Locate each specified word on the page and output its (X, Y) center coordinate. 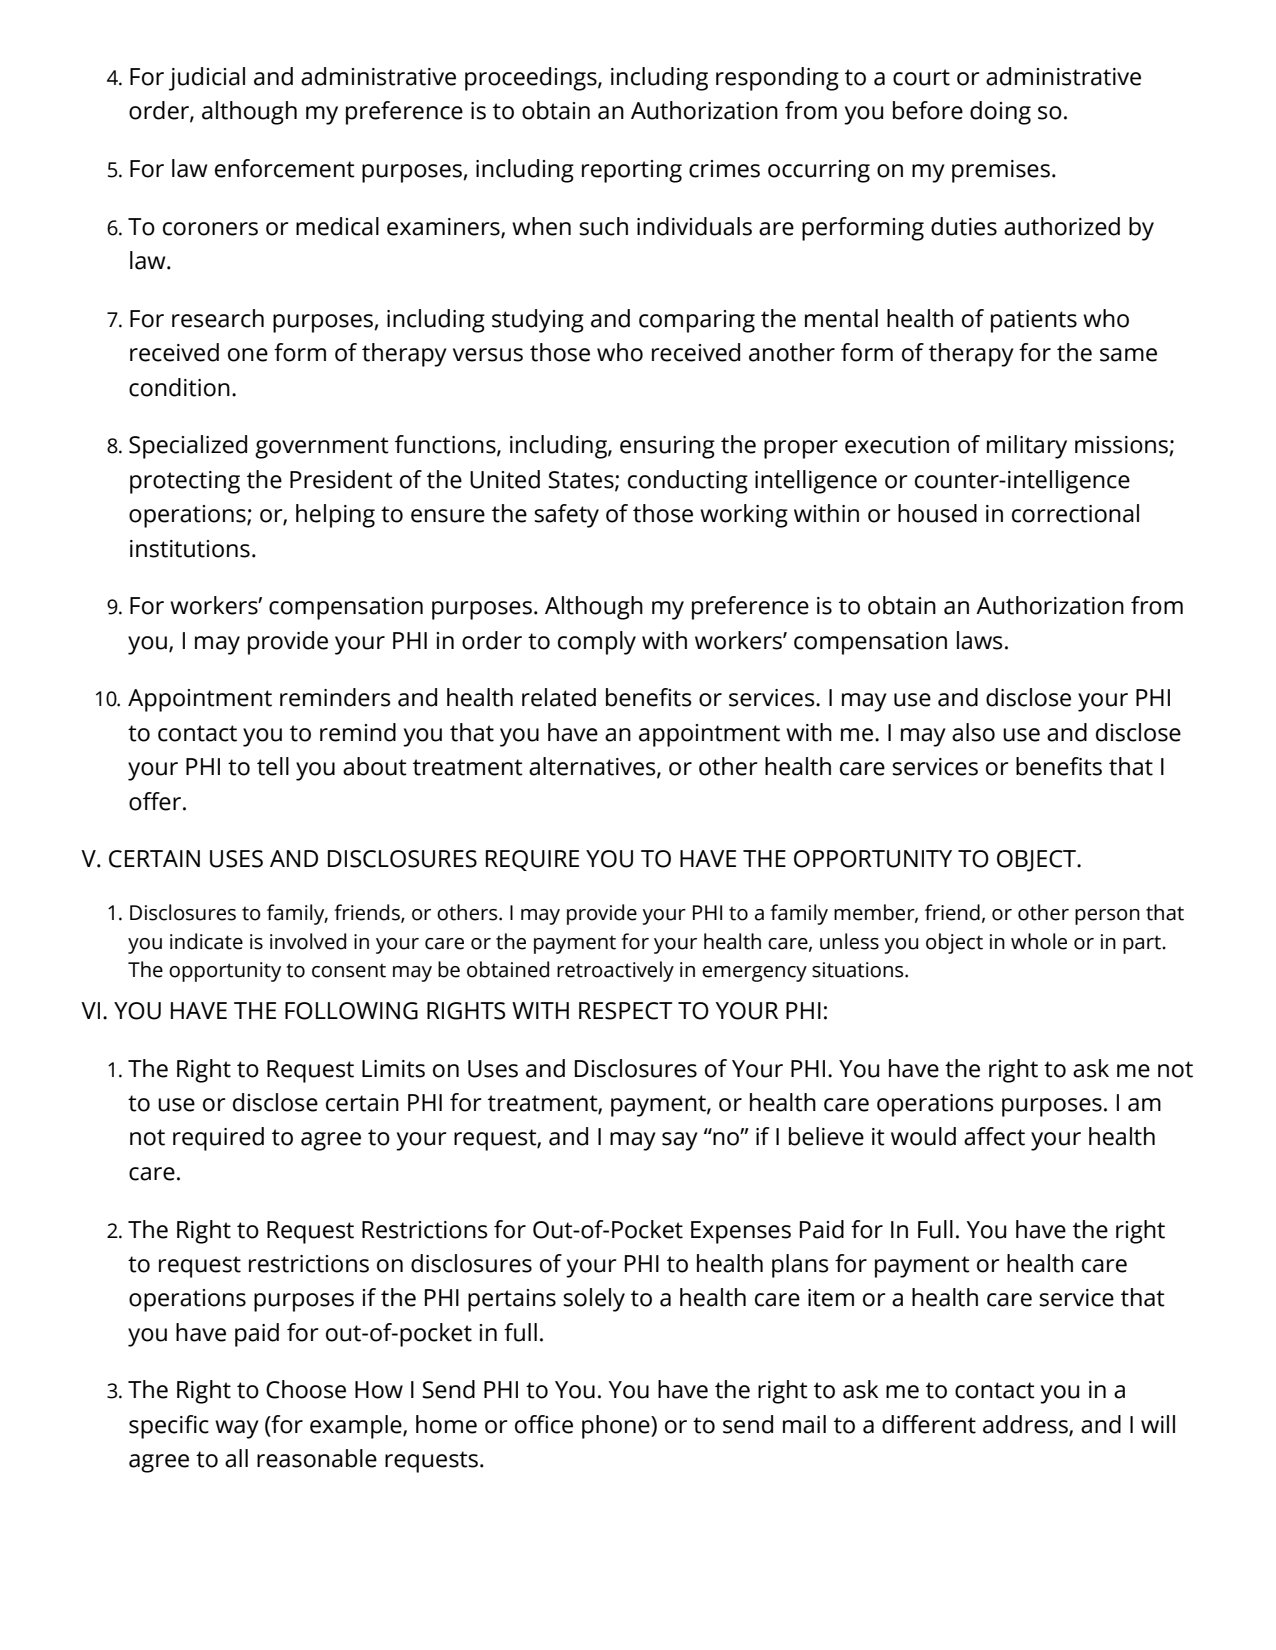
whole (1039, 941)
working (744, 516)
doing (1000, 113)
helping (335, 516)
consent (349, 970)
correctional (1075, 513)
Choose (306, 1389)
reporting (632, 171)
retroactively (615, 971)
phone (617, 1427)
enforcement (285, 168)
